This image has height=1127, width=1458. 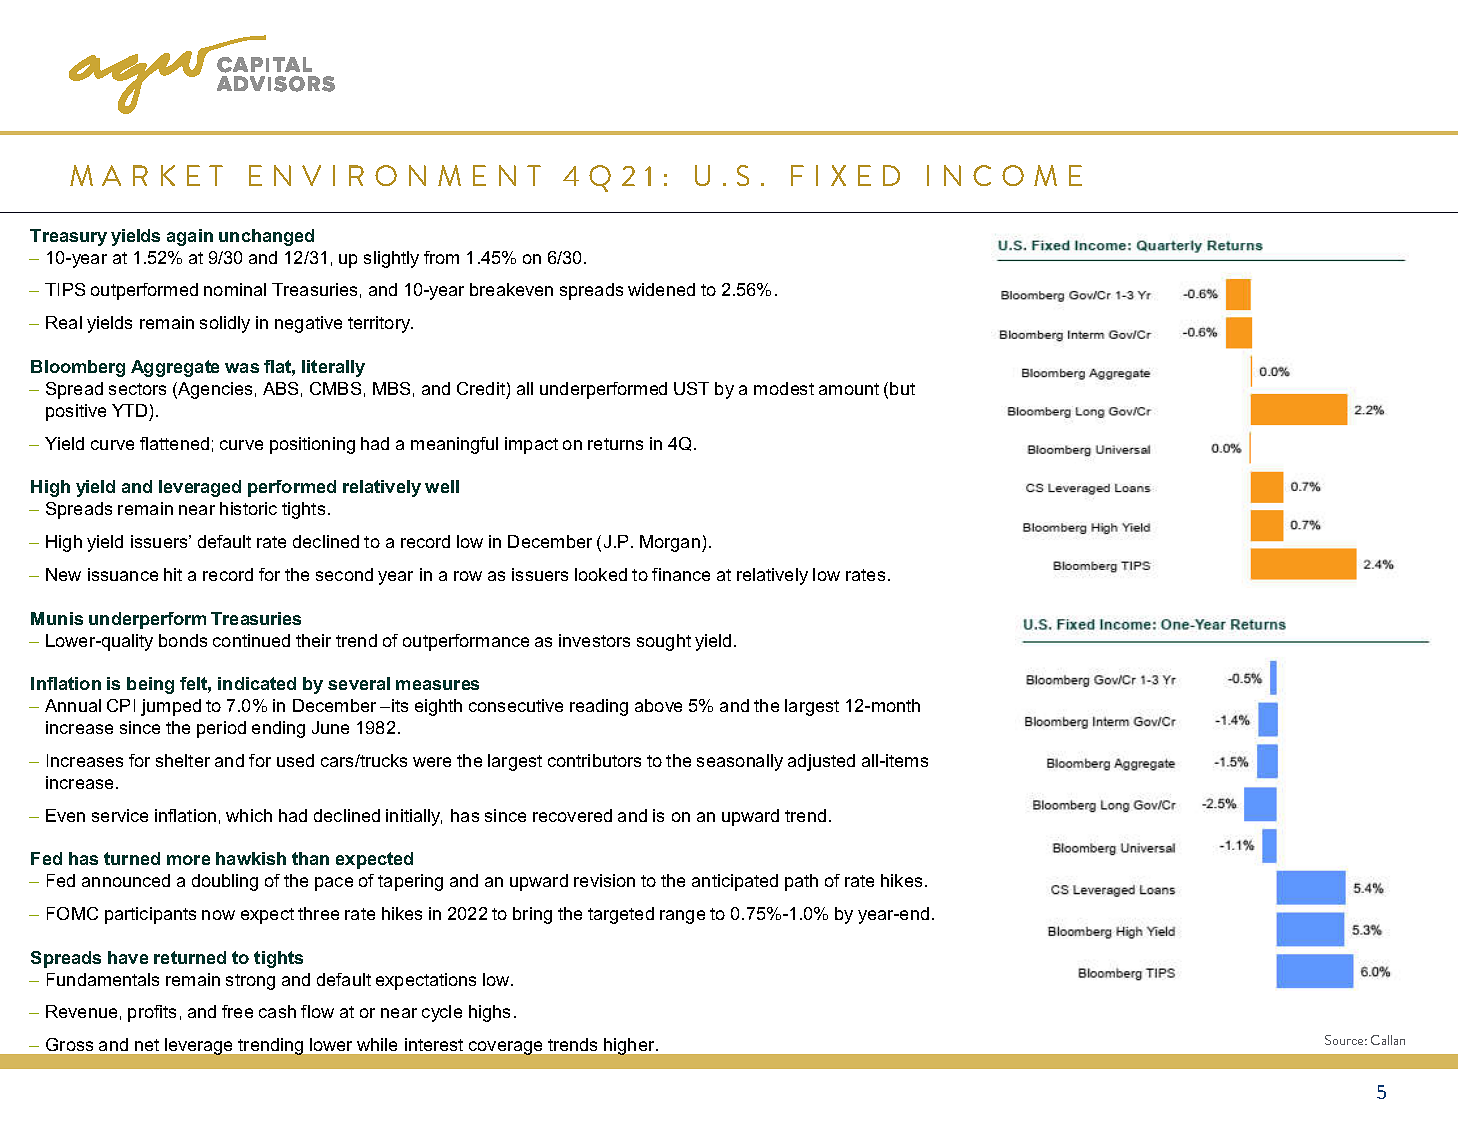 I want to click on profits, so click(x=152, y=1013).
